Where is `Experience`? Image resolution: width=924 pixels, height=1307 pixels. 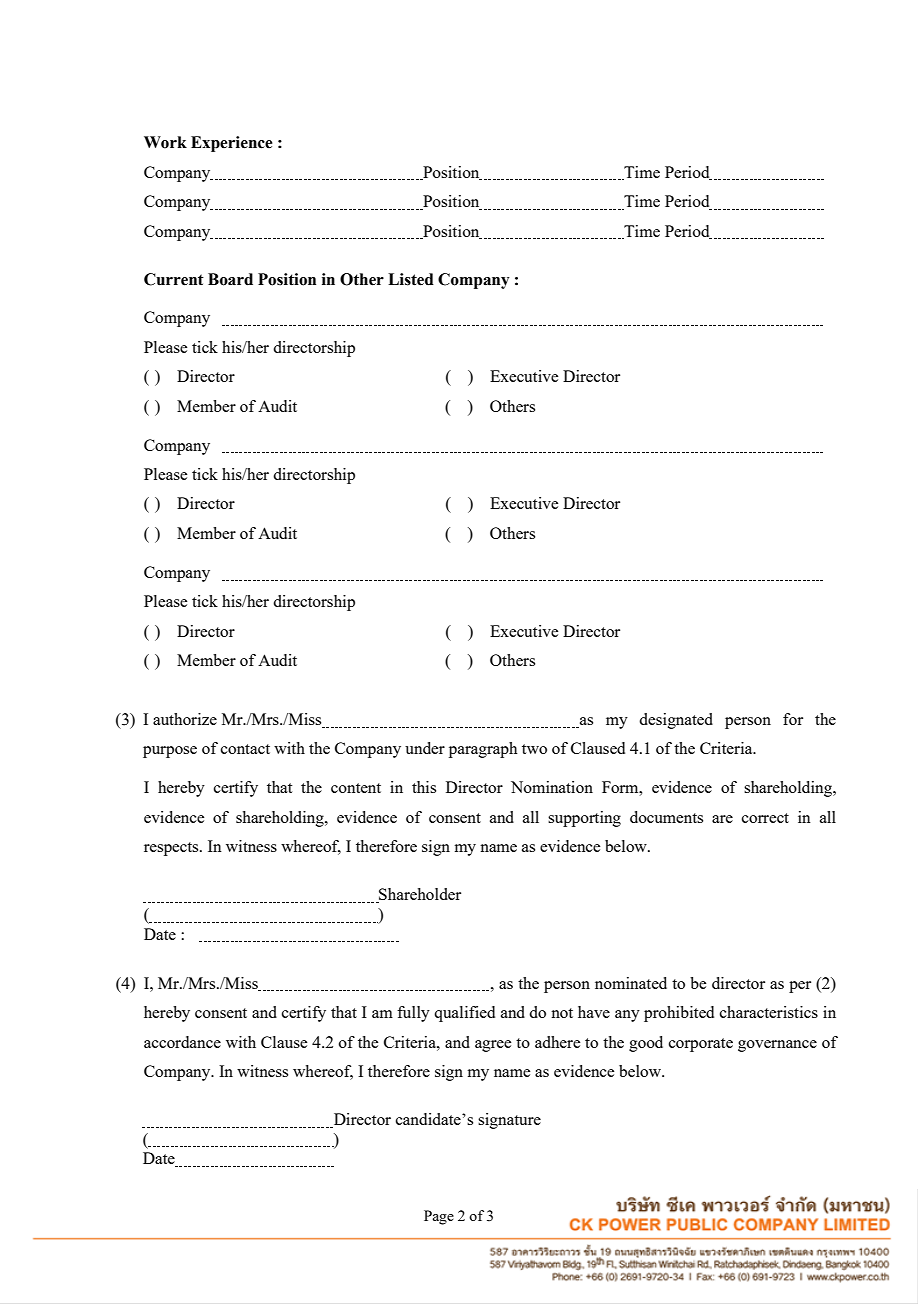
Experience is located at coordinates (232, 144).
